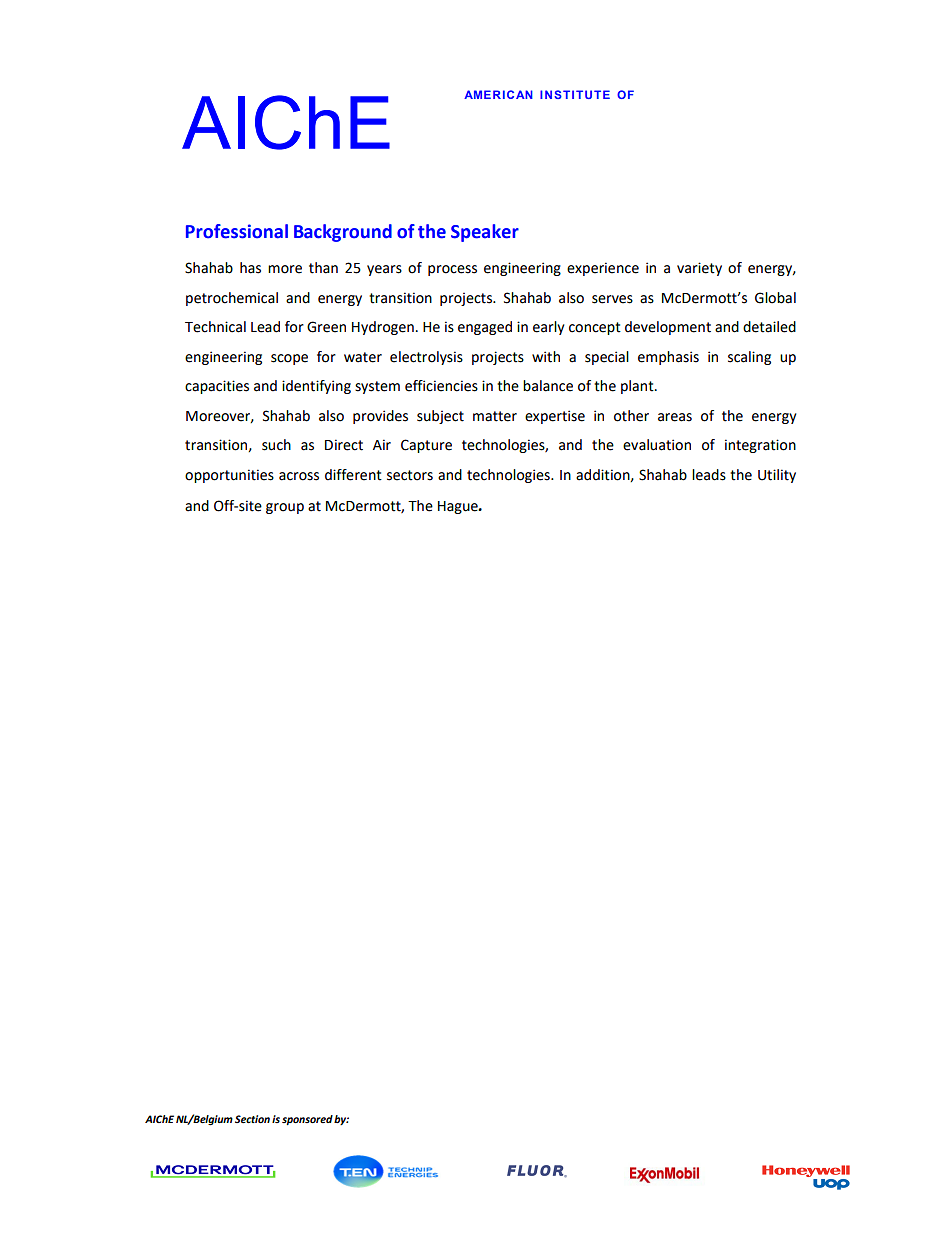  Describe the element at coordinates (410, 475) in the screenshot. I see `sectors` at that location.
